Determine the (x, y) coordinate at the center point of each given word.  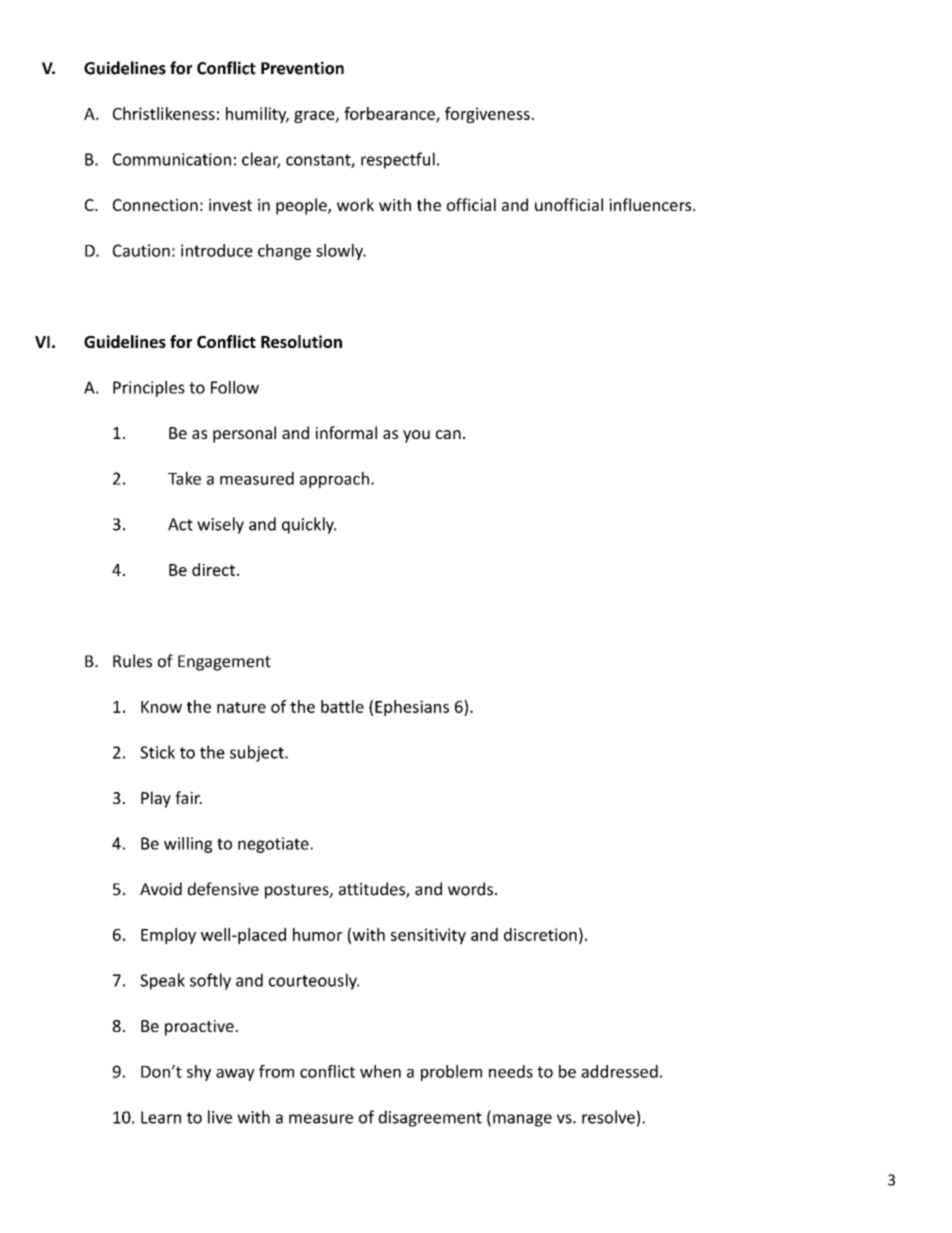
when (380, 1071)
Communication (172, 159)
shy (199, 1073)
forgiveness (488, 115)
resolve (608, 1117)
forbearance (390, 114)
